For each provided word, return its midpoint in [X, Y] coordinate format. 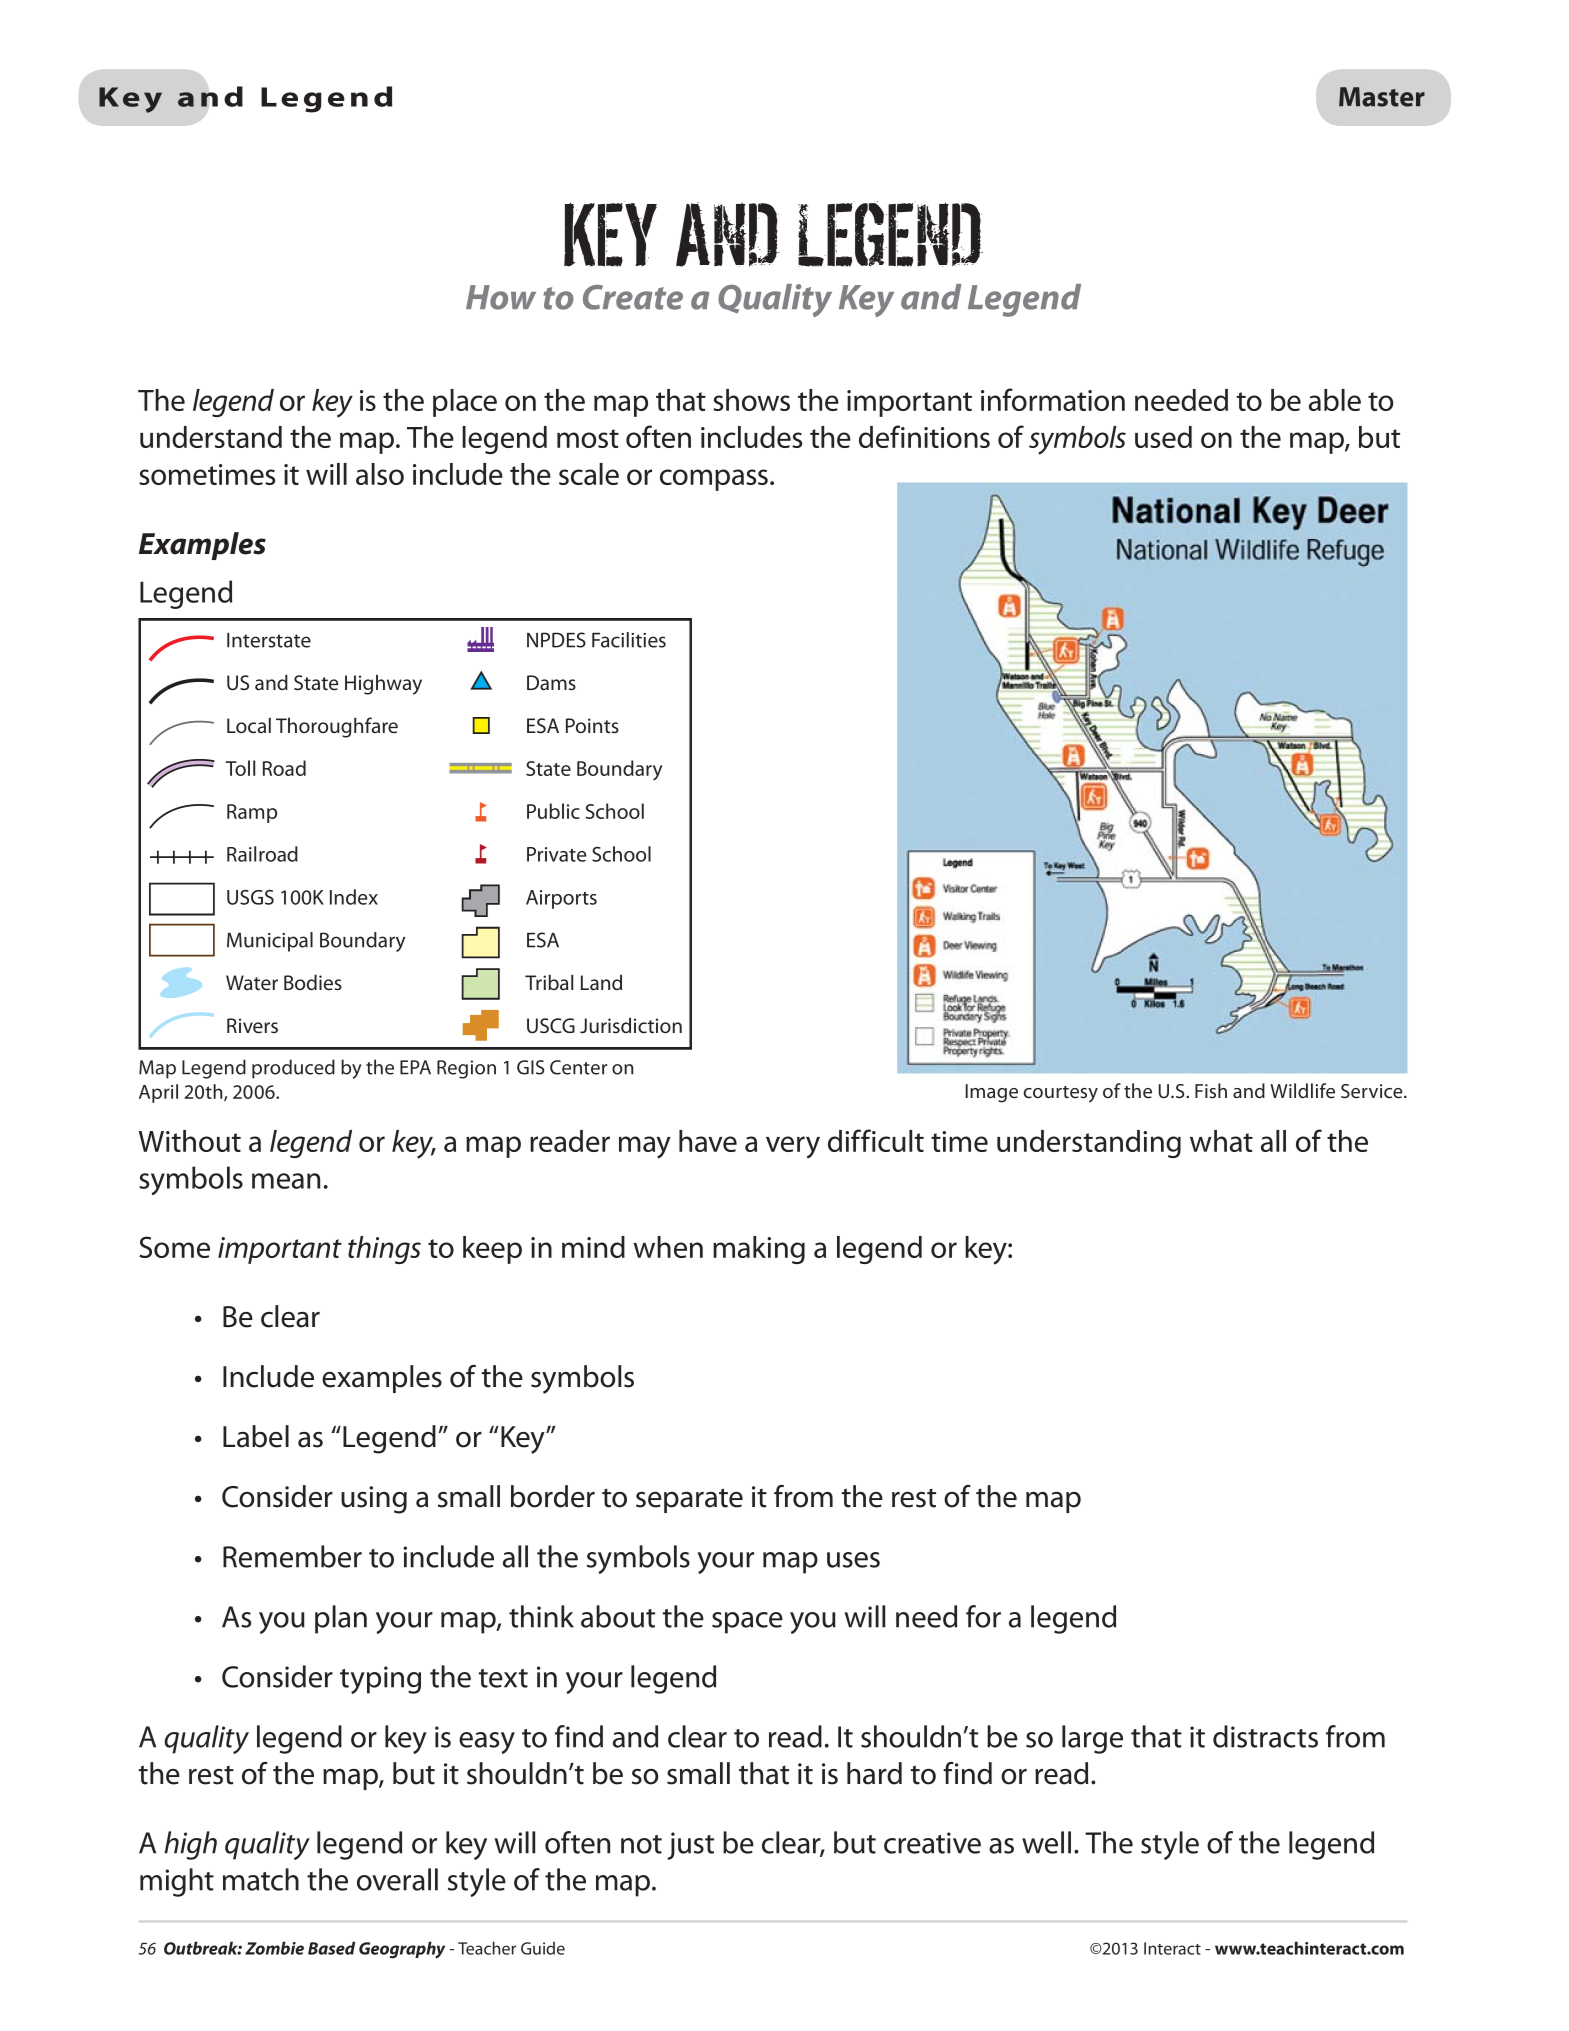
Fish [1211, 1090]
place [465, 403]
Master [1382, 97]
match [261, 1879]
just [690, 1846]
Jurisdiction [631, 1026]
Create [633, 297]
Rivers [252, 1026]
